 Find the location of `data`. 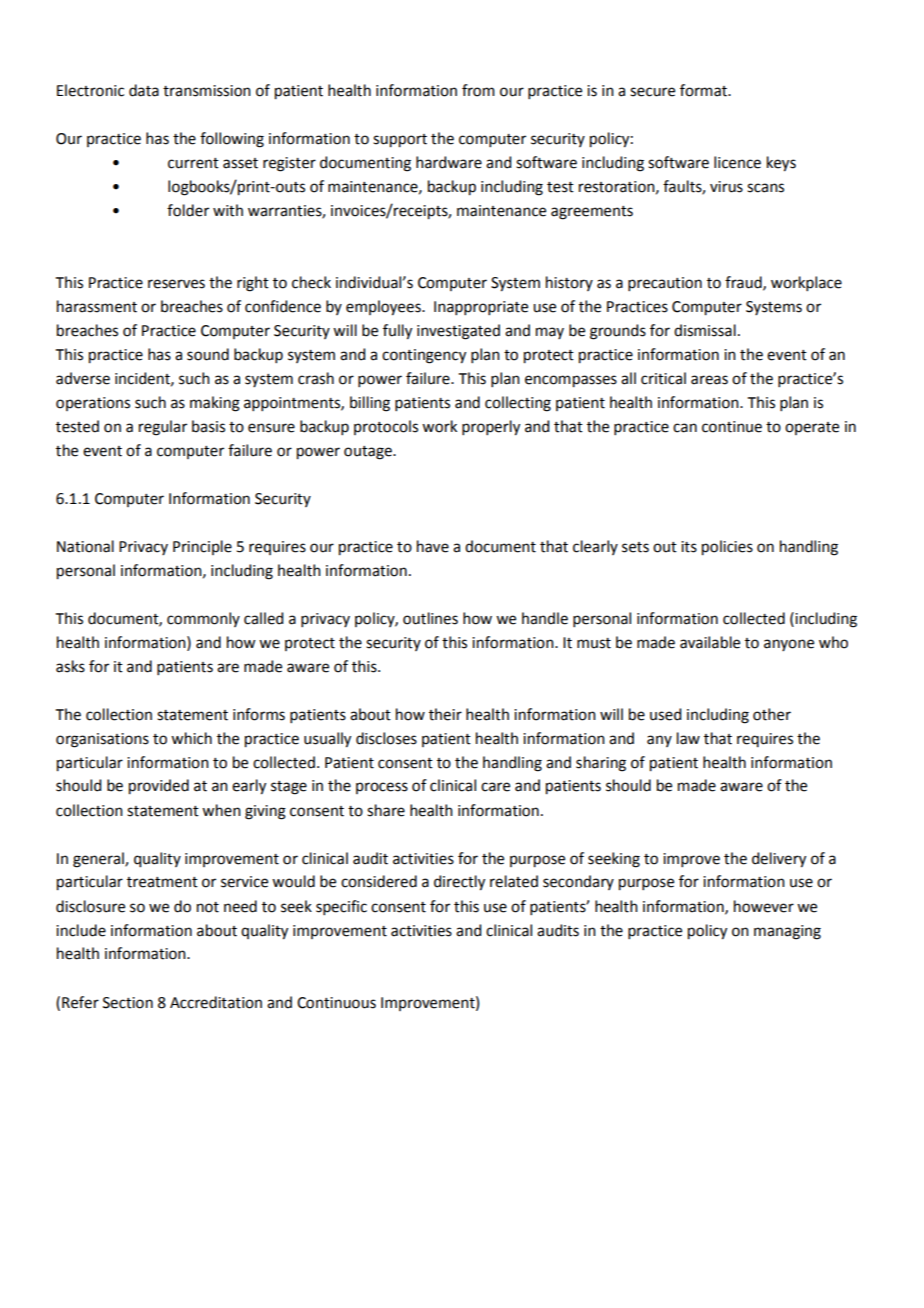

data is located at coordinates (144, 90).
